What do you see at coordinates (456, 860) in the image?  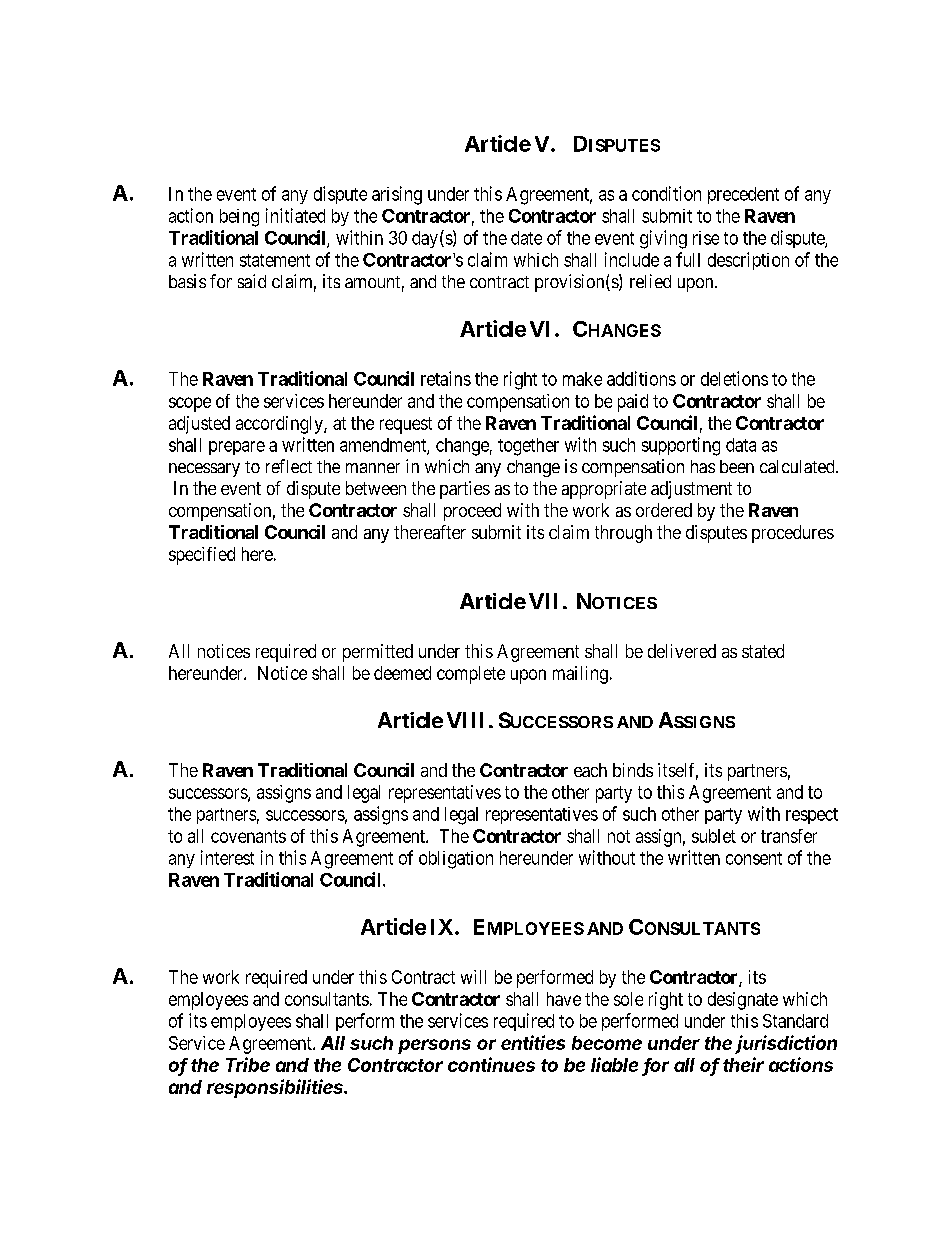 I see `obligation` at bounding box center [456, 860].
